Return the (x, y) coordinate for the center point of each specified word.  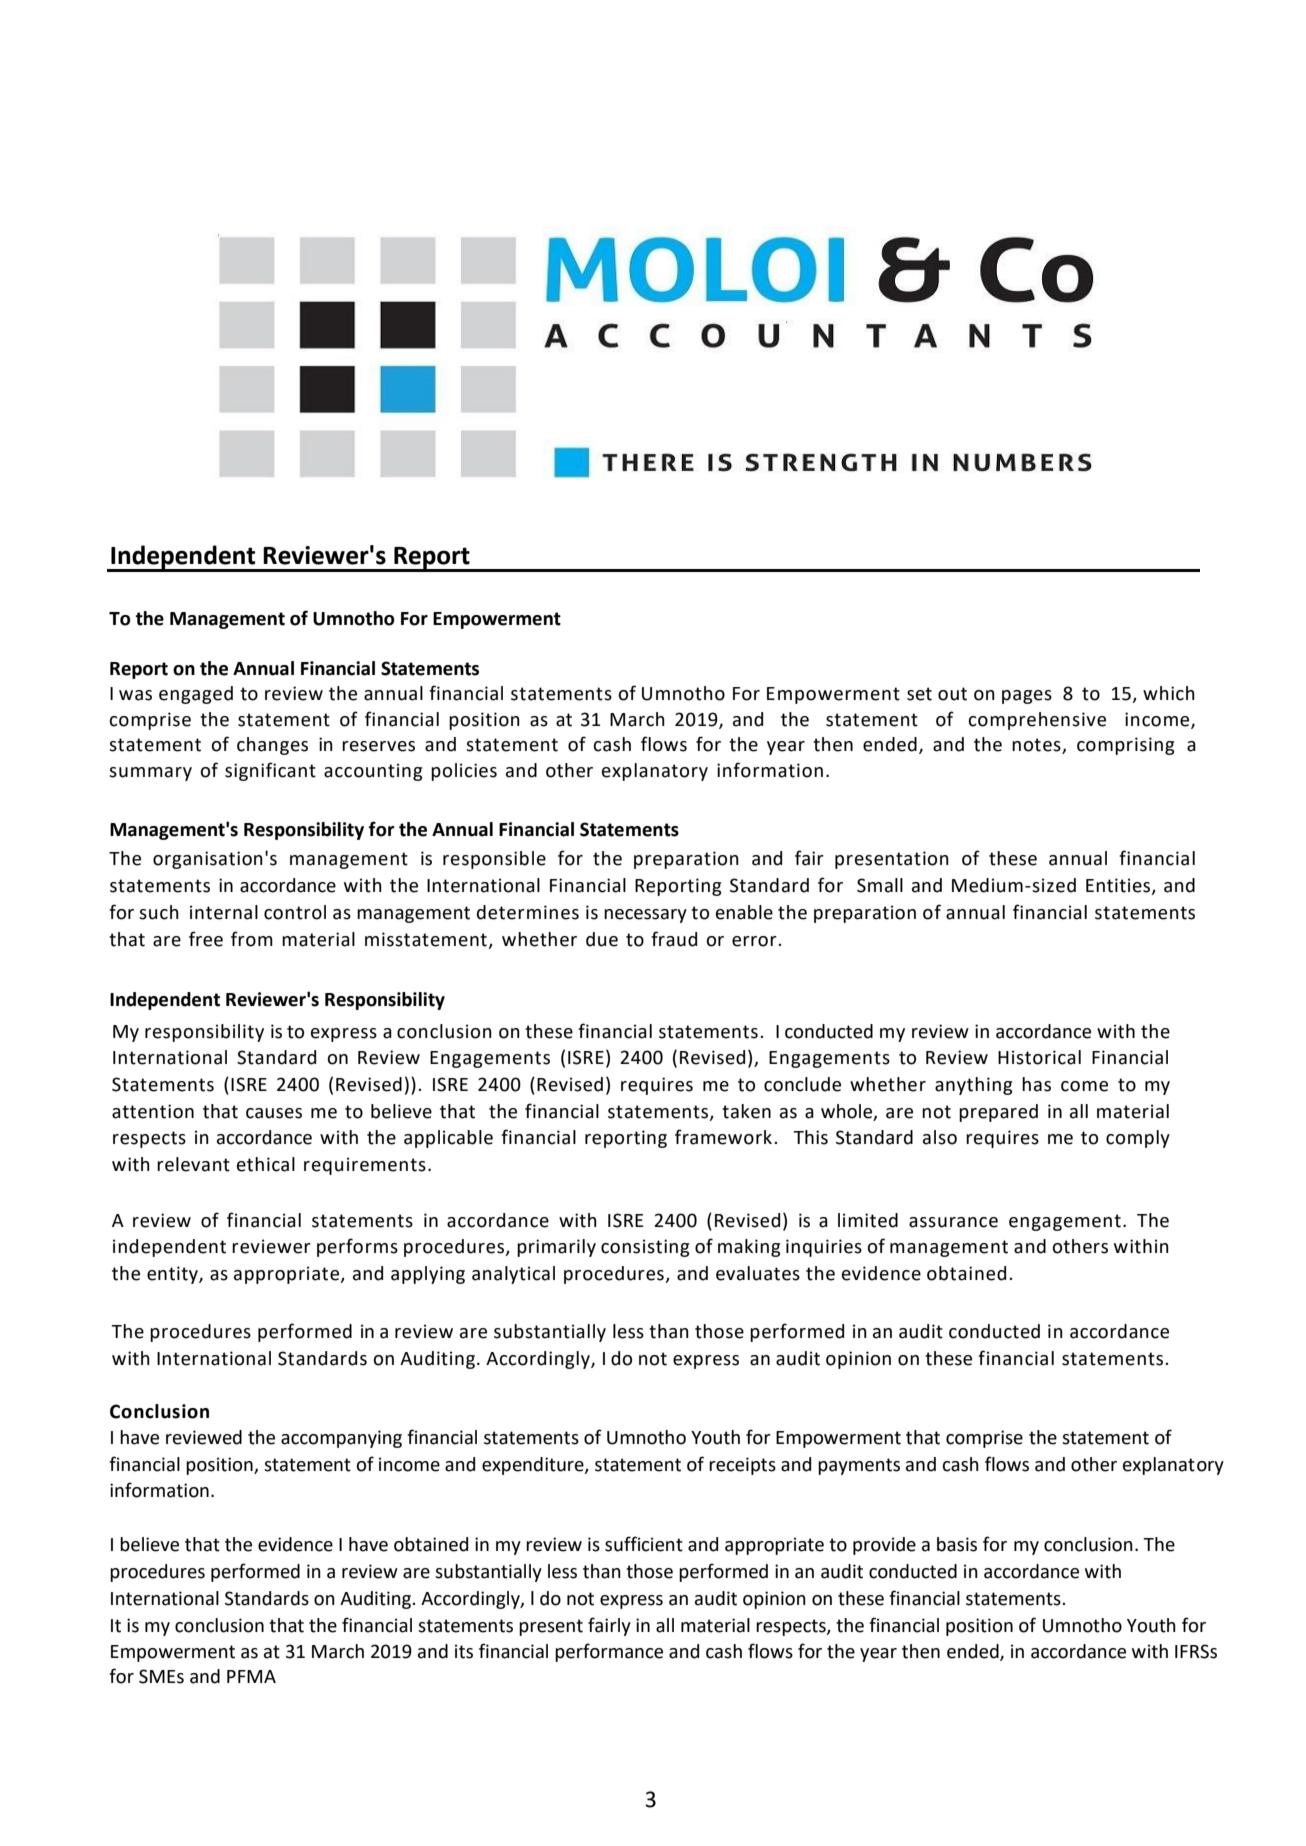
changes (272, 746)
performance (609, 1652)
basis (957, 1544)
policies (464, 772)
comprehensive (1037, 721)
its (464, 1651)
